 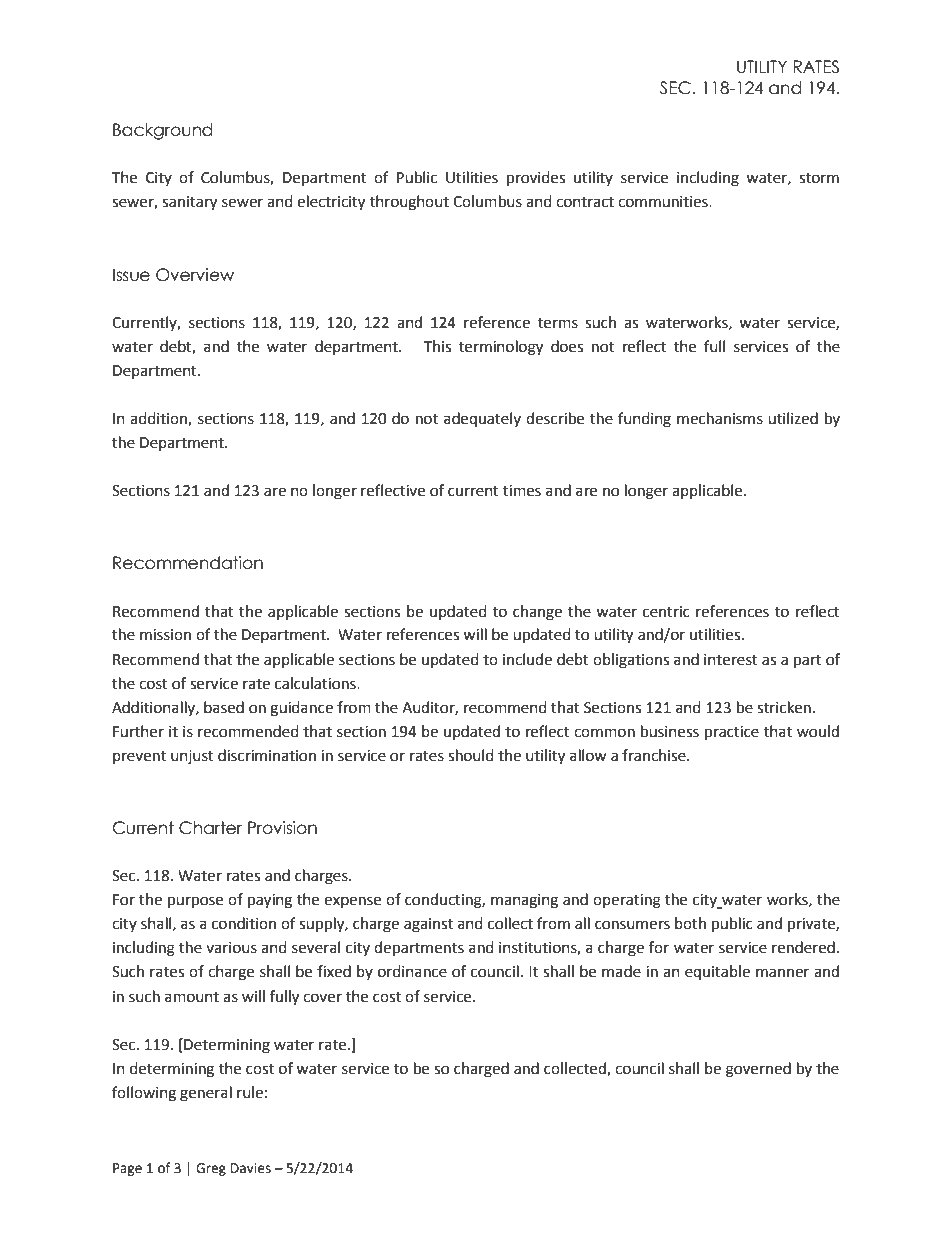 What do you see at coordinates (527, 659) in the screenshot?
I see `include` at bounding box center [527, 659].
